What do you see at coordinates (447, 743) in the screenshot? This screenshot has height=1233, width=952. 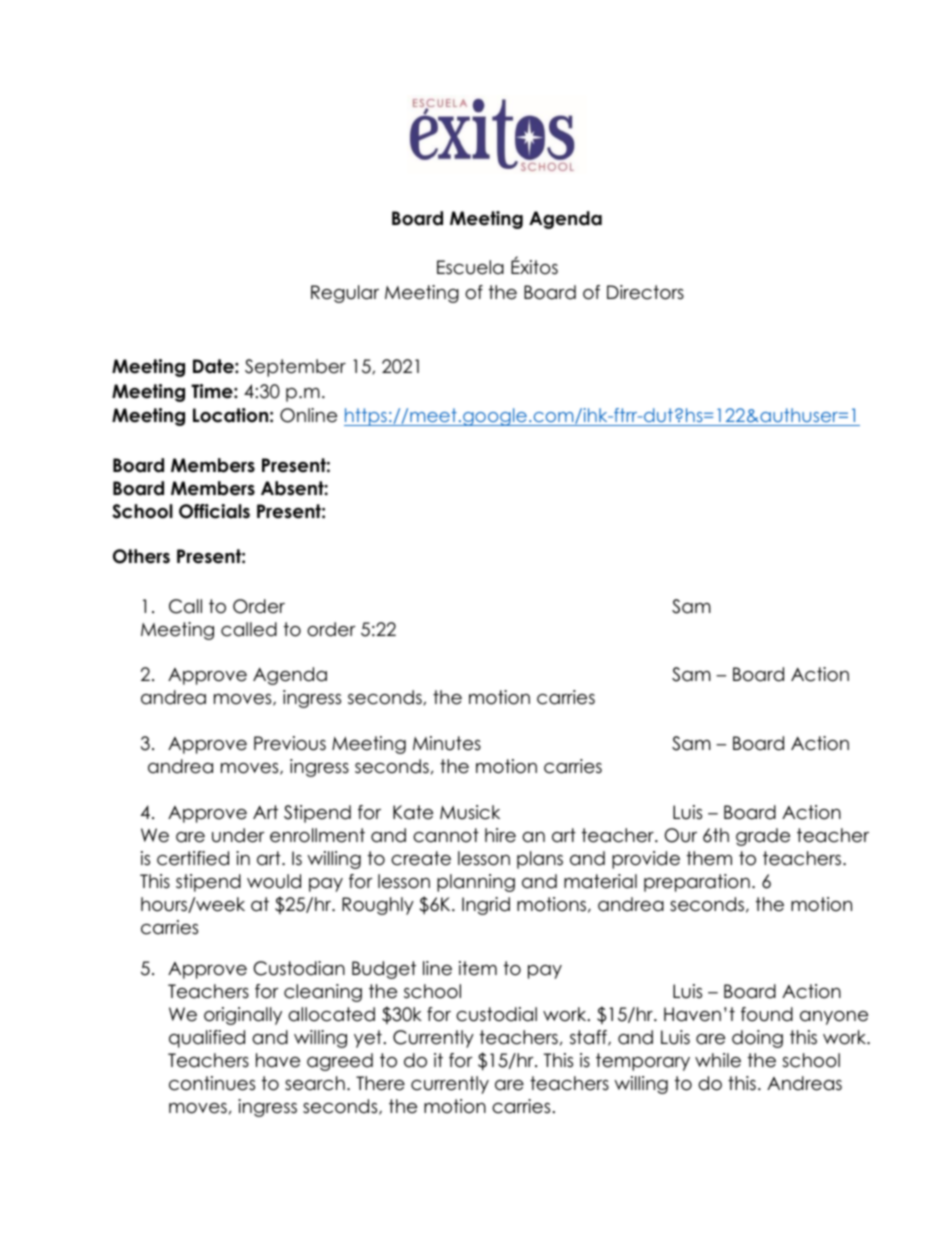 I see `Minutes` at bounding box center [447, 743].
